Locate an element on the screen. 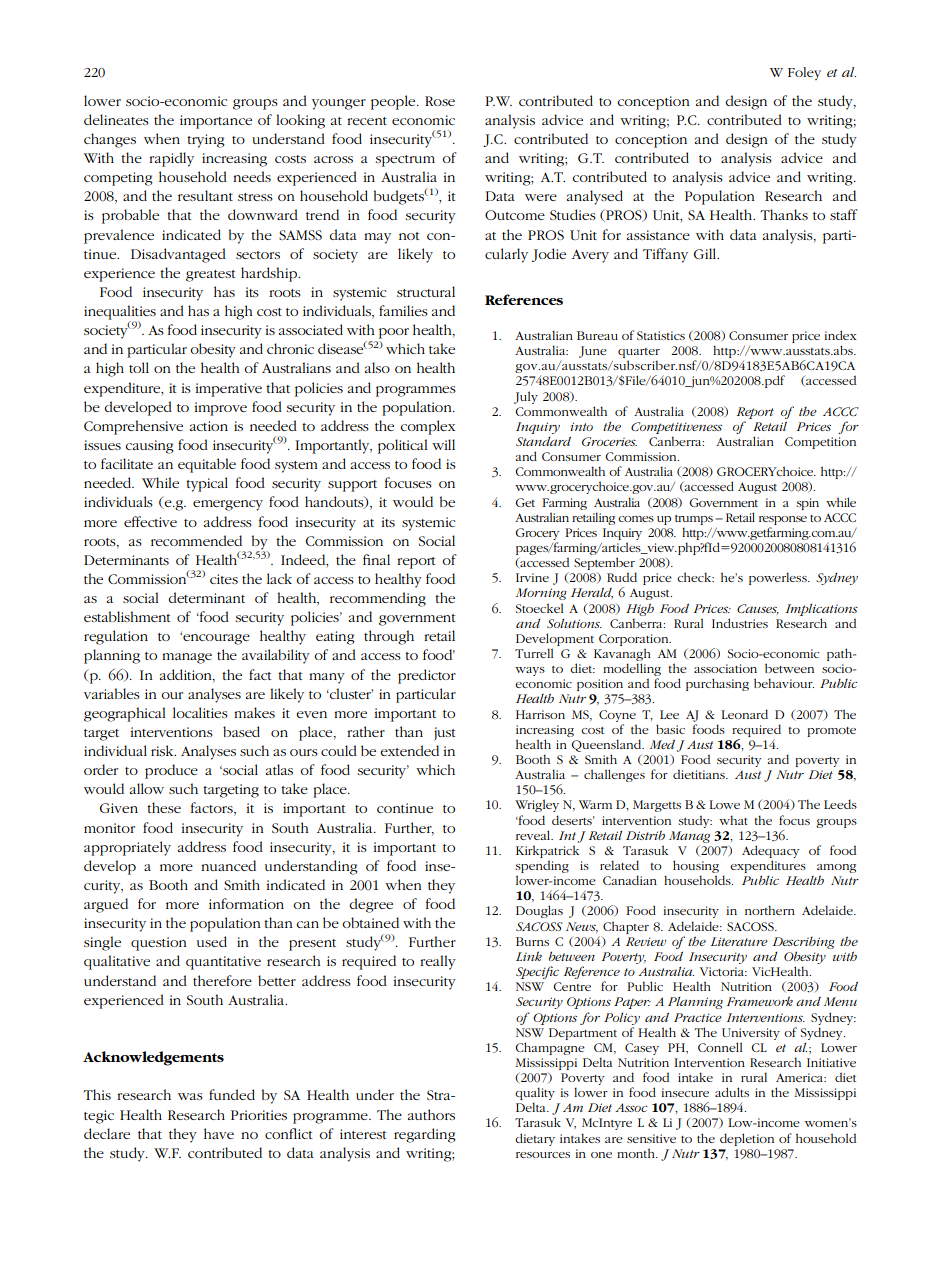  Rose is located at coordinates (440, 101).
